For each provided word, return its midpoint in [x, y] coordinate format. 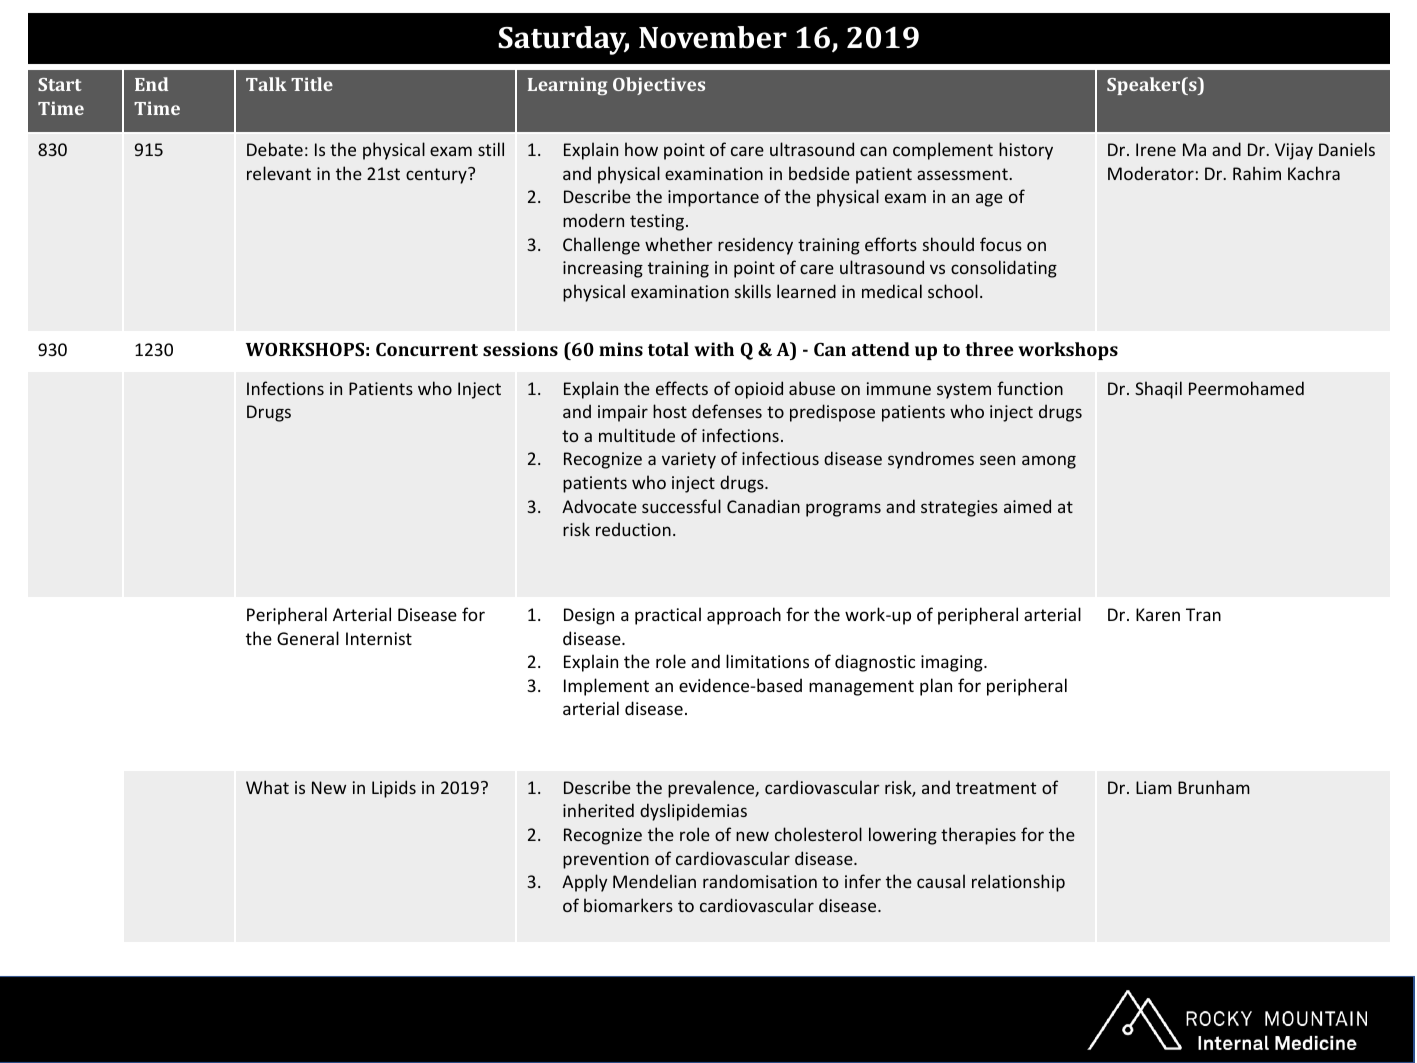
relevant [279, 173]
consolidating [1004, 269]
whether [679, 244]
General [308, 638]
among [1049, 462]
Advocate [599, 506]
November [713, 37]
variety [689, 460]
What [267, 787]
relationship [1018, 883]
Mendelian [654, 881]
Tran [1203, 614]
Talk [266, 84]
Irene [1156, 149]
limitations [767, 661]
